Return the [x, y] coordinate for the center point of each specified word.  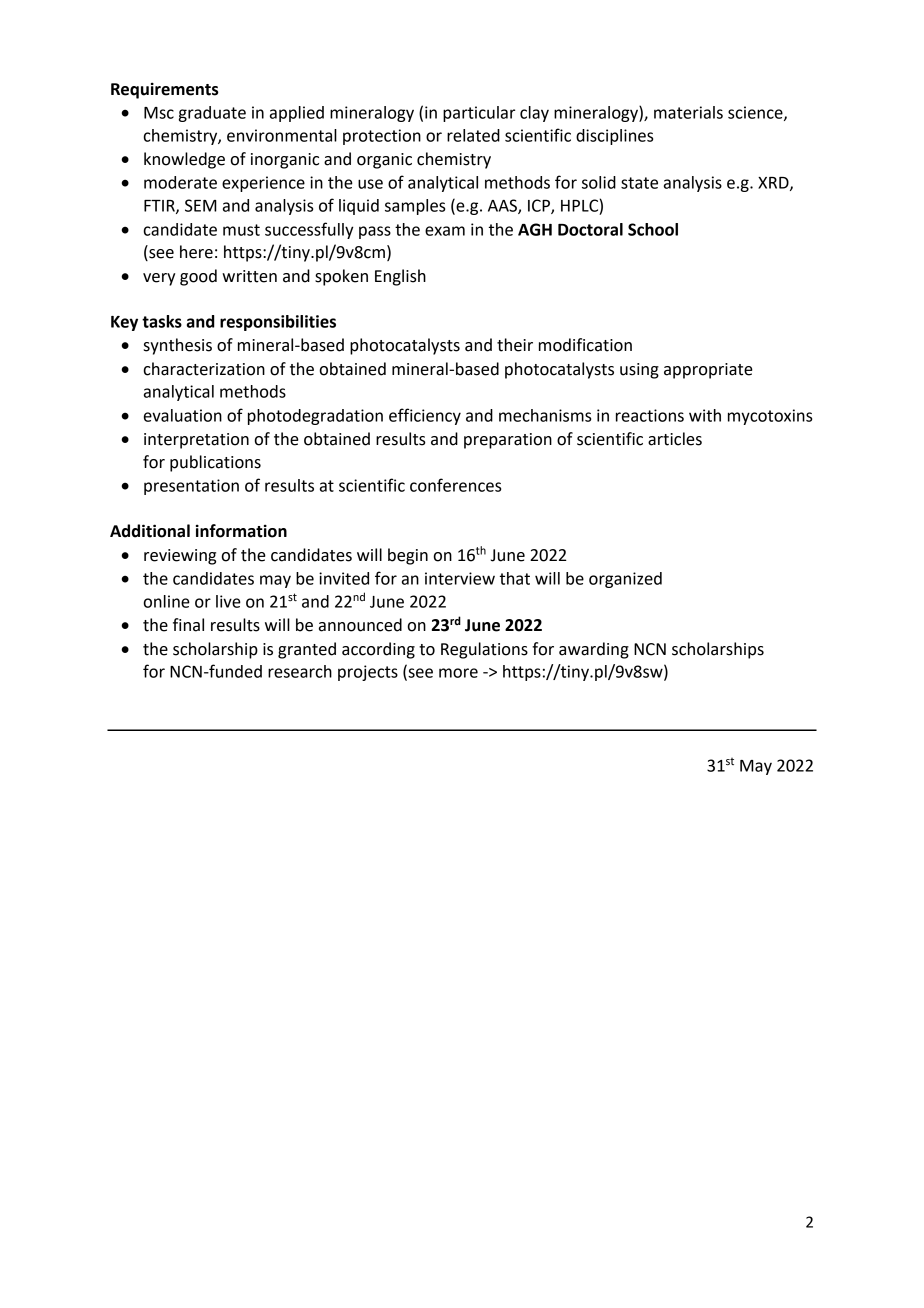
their [515, 345]
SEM [201, 205]
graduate [212, 114]
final [188, 625]
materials [688, 112]
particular [479, 114]
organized [625, 580]
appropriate [708, 371]
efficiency [425, 416]
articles [675, 439]
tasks [162, 321]
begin [408, 556]
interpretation [196, 441]
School [653, 229]
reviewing [180, 557]
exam [445, 231]
